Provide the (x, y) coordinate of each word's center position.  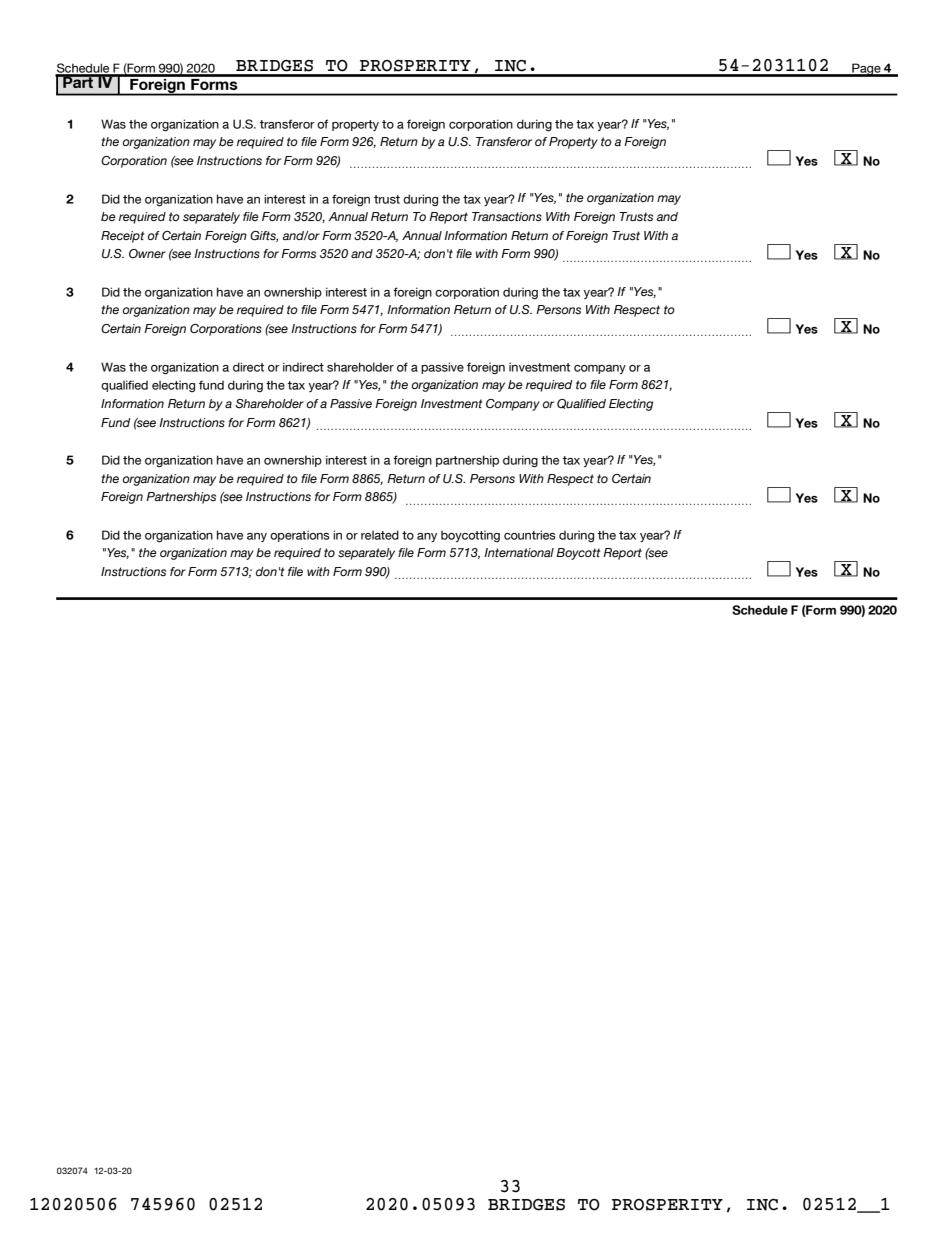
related (380, 535)
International (519, 552)
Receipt (122, 237)
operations (300, 536)
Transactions (507, 217)
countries (530, 535)
